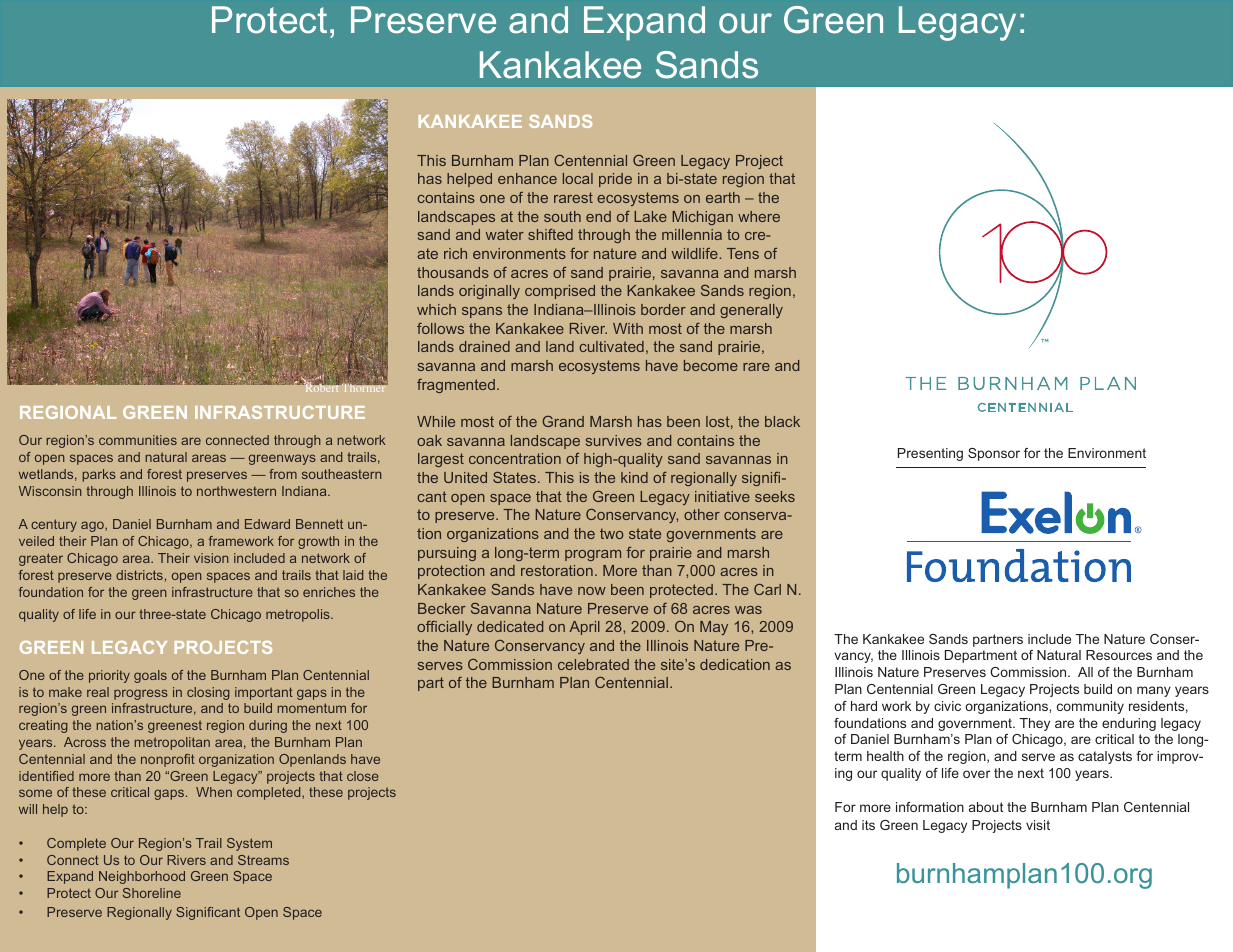 Image resolution: width=1233 pixels, height=952 pixels. I want to click on celebrated, so click(593, 664).
